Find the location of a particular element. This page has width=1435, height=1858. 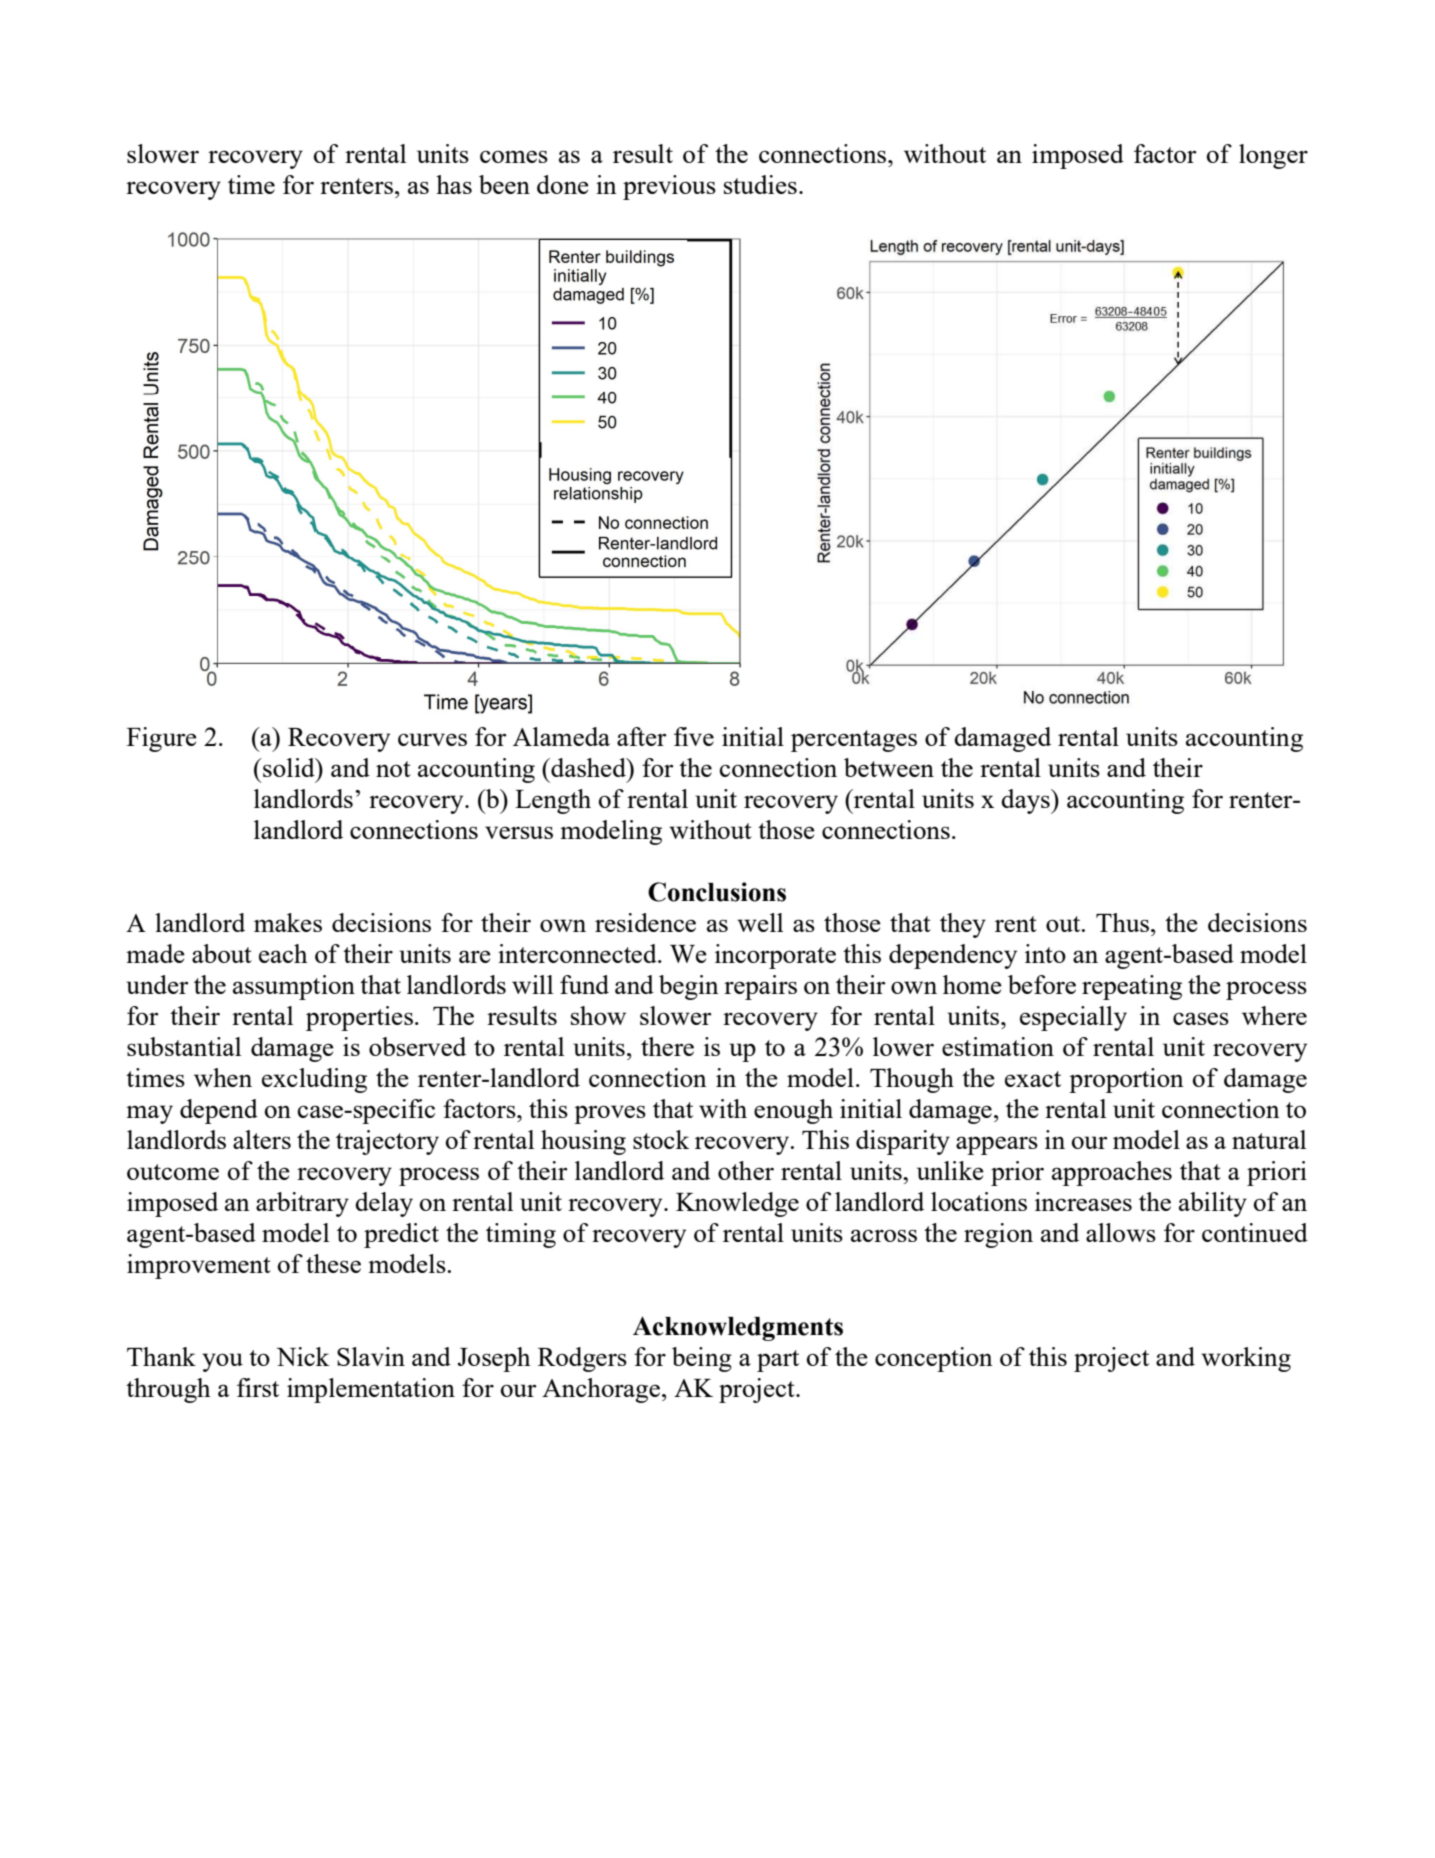

Nick is located at coordinates (303, 1356).
